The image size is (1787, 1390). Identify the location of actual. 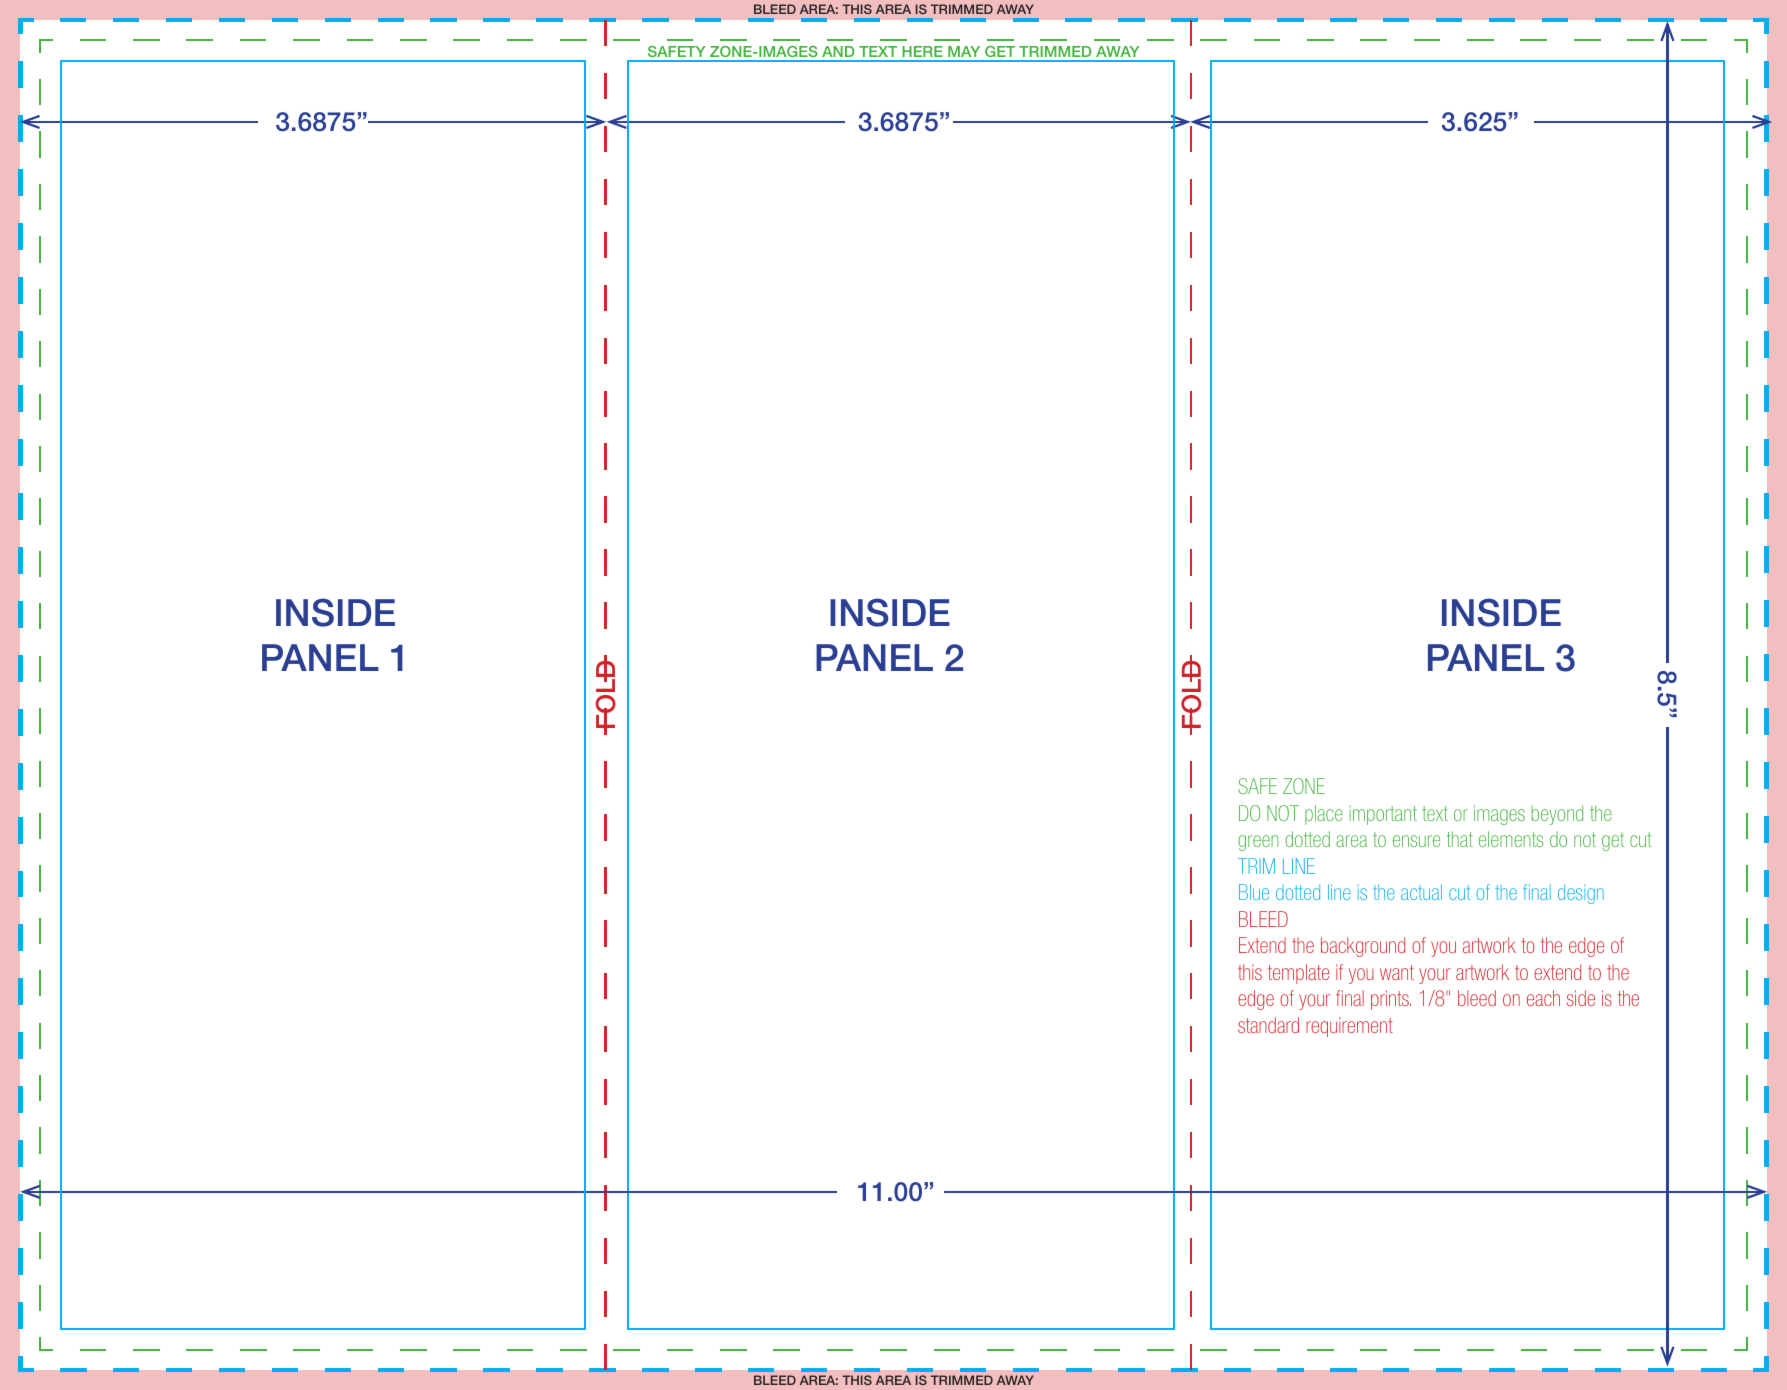
(1421, 892).
